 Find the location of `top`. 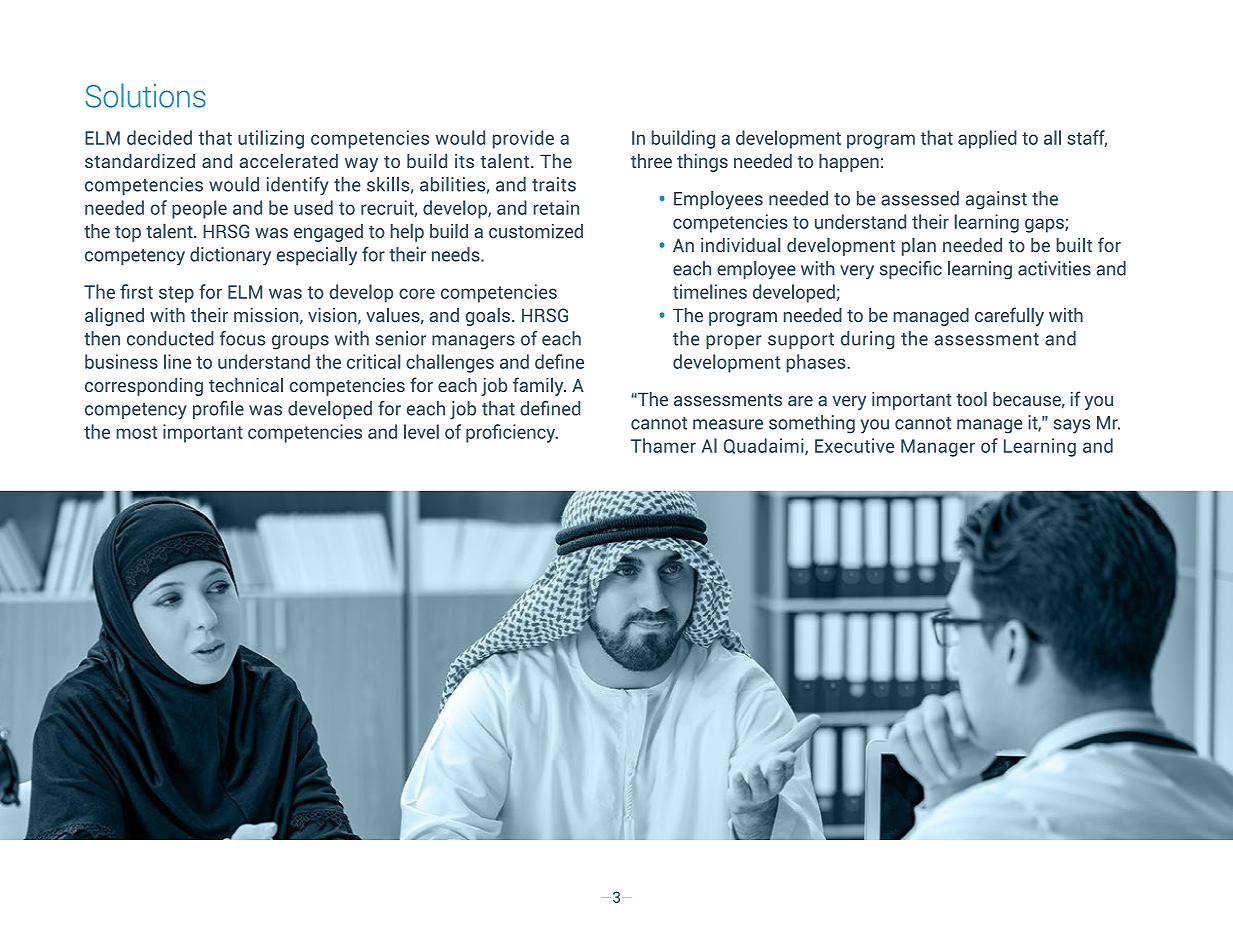

top is located at coordinates (128, 234).
